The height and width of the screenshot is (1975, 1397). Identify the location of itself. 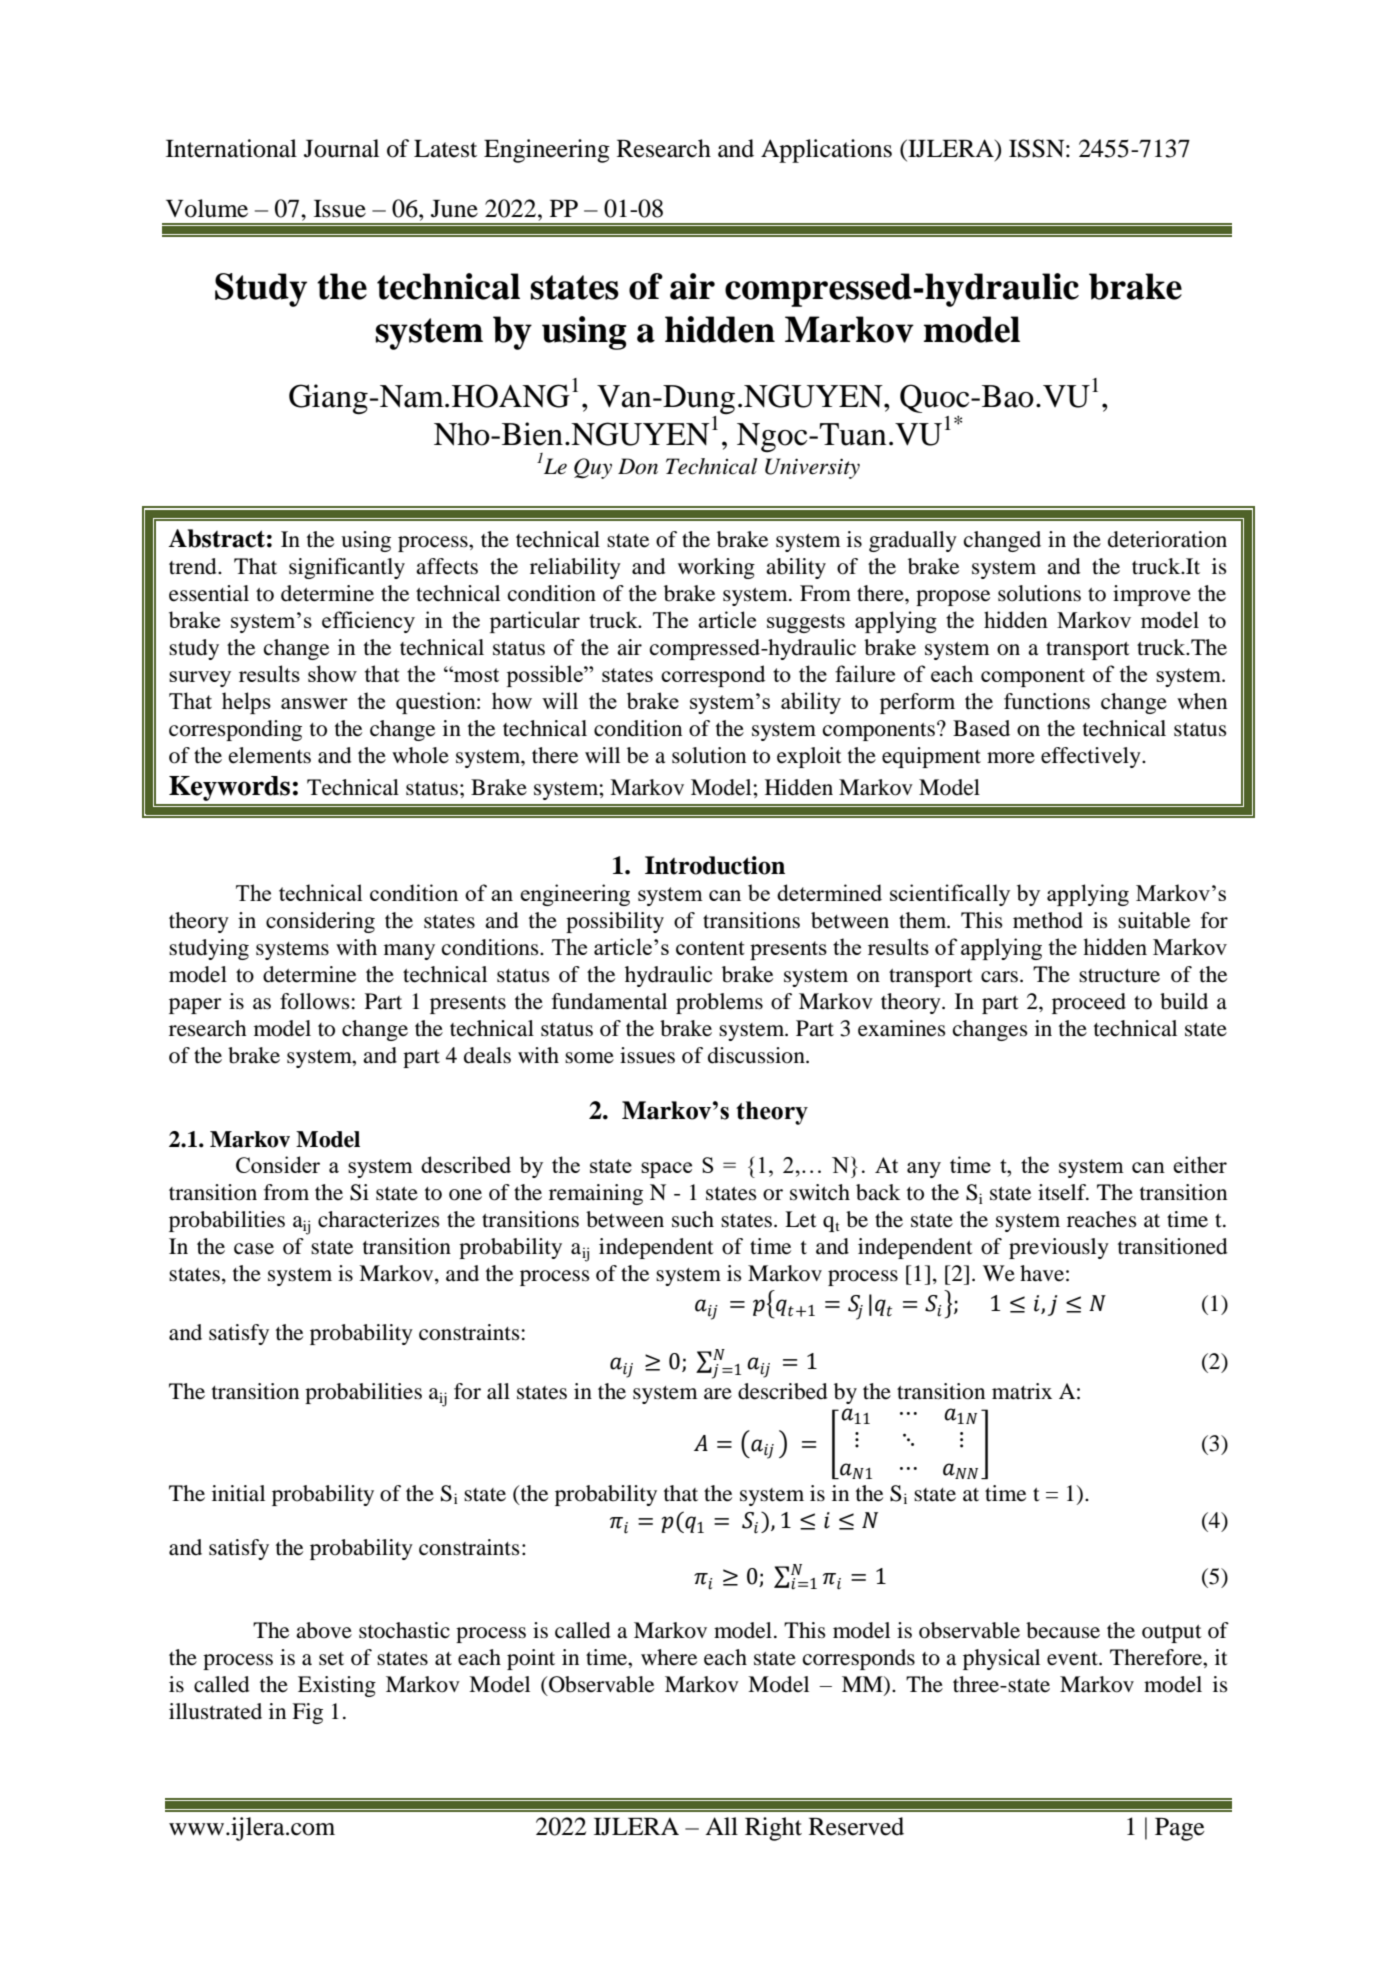
(1063, 1192).
